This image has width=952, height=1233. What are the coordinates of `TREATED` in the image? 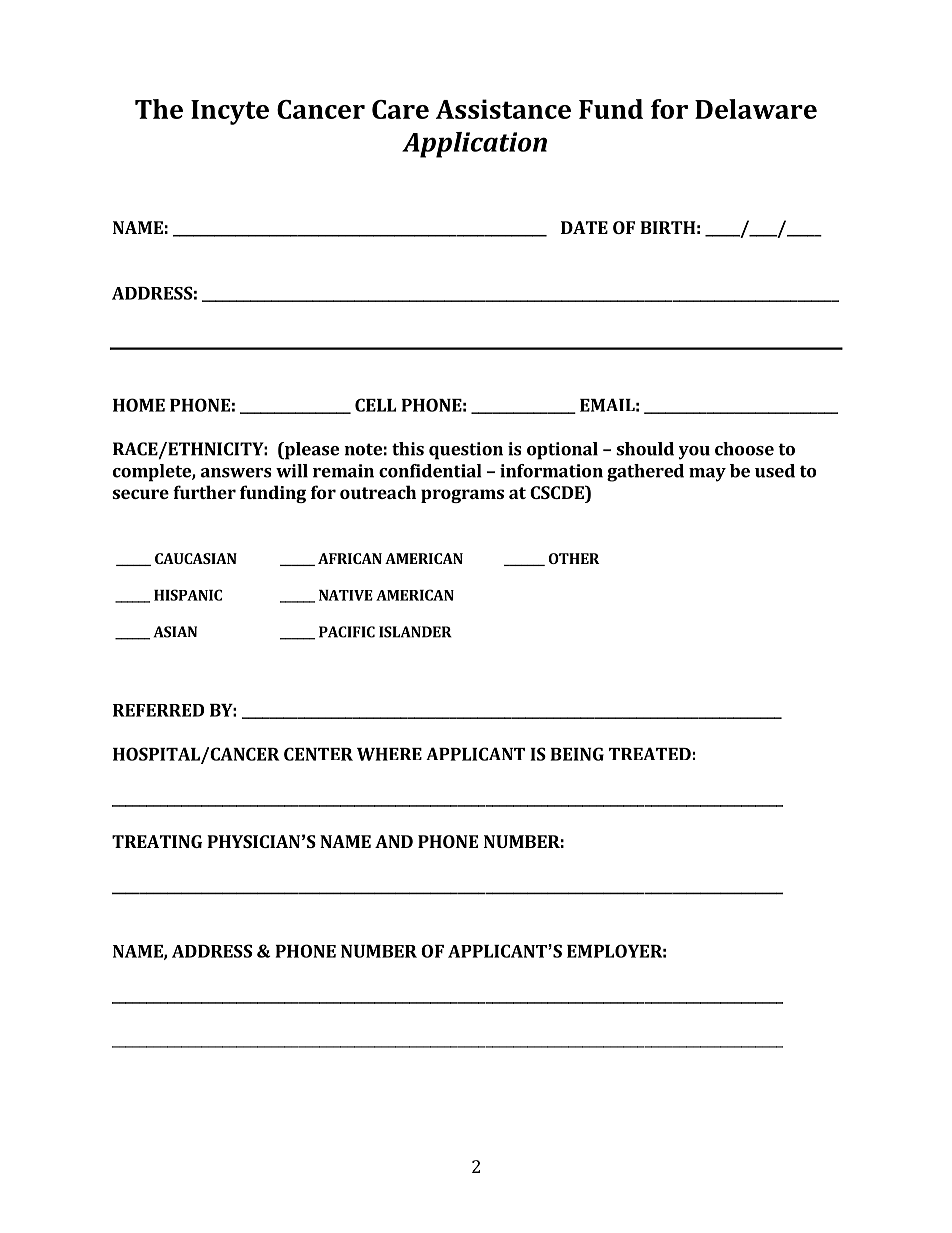 It's located at (650, 753).
